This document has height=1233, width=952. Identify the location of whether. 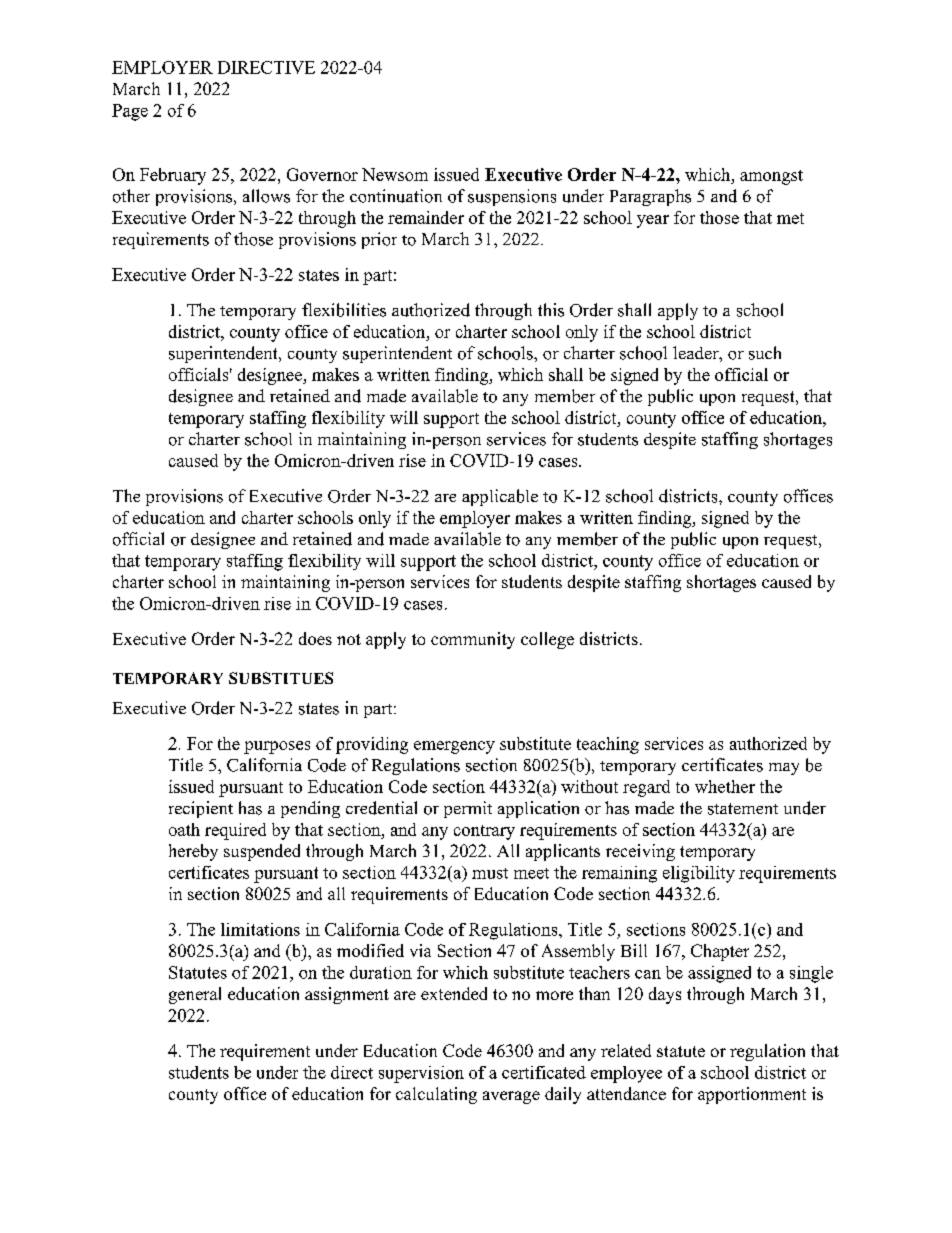
(725, 786).
